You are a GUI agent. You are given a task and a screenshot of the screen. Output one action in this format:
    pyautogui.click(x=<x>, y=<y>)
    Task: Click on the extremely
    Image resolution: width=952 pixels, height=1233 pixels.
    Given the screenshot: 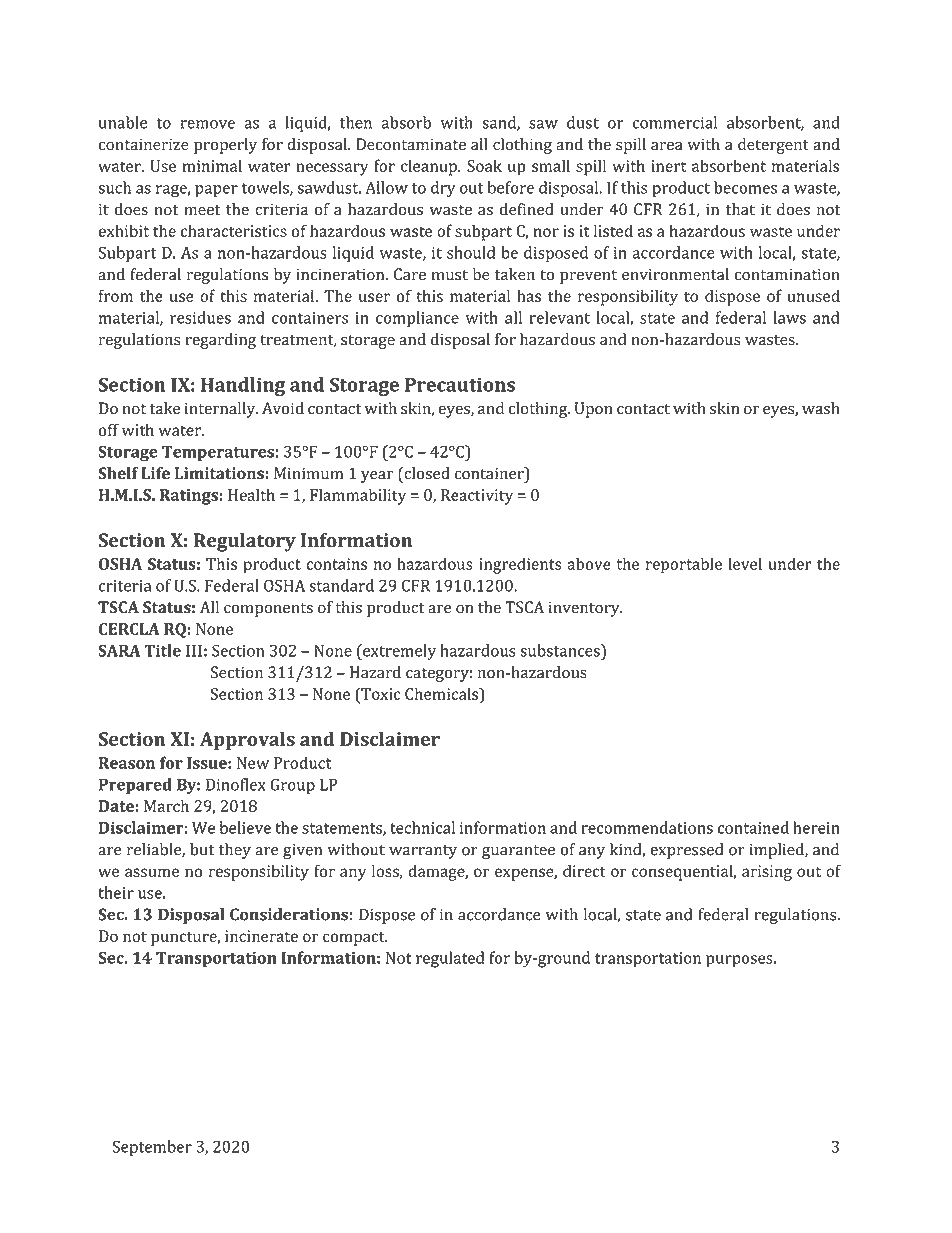 What is the action you would take?
    pyautogui.click(x=398, y=652)
